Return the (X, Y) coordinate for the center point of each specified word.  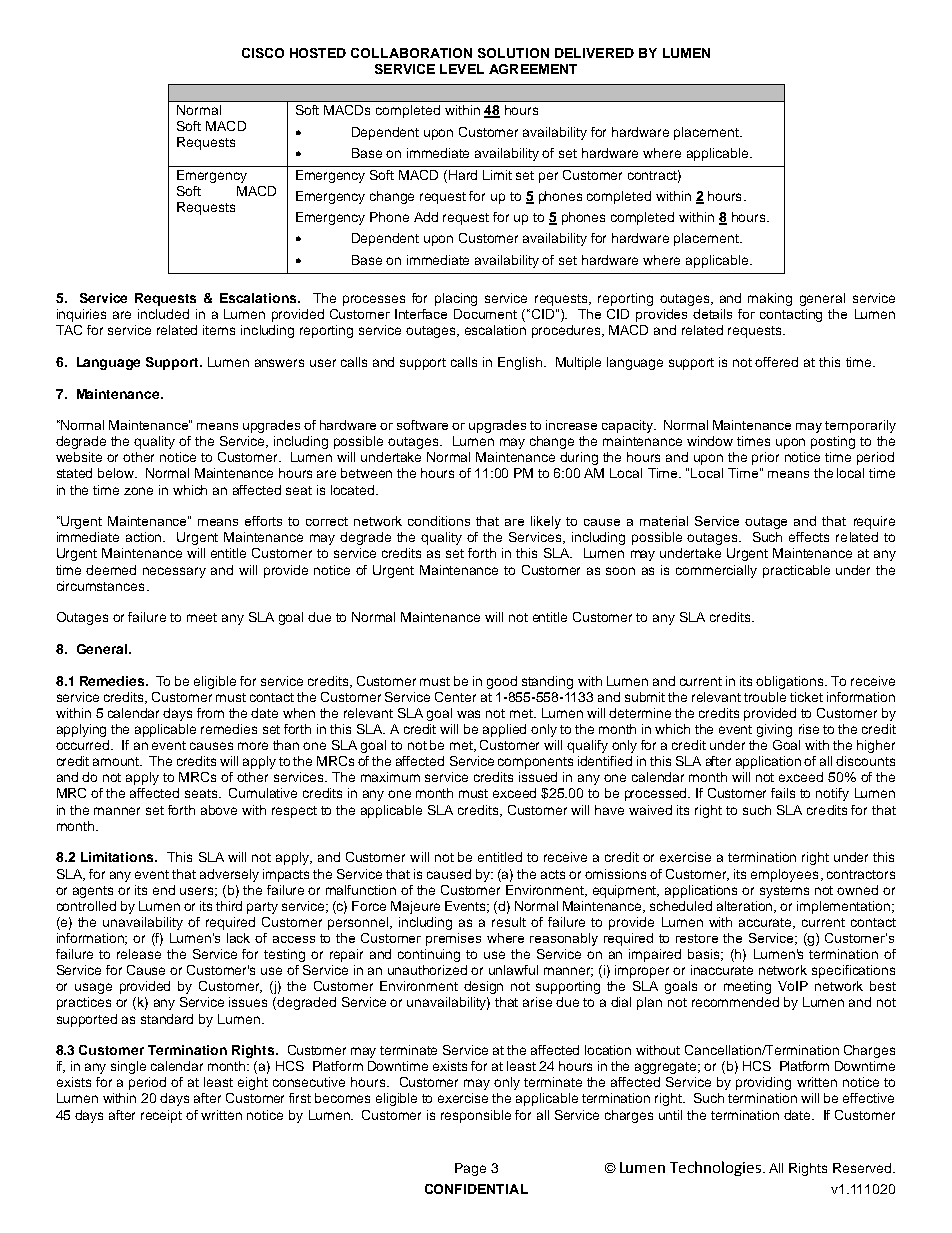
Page (470, 1169)
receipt (161, 1116)
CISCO (263, 53)
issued (538, 777)
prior (765, 458)
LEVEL (462, 69)
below (117, 473)
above (219, 810)
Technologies (715, 1168)
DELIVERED (594, 53)
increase (571, 425)
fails (783, 793)
